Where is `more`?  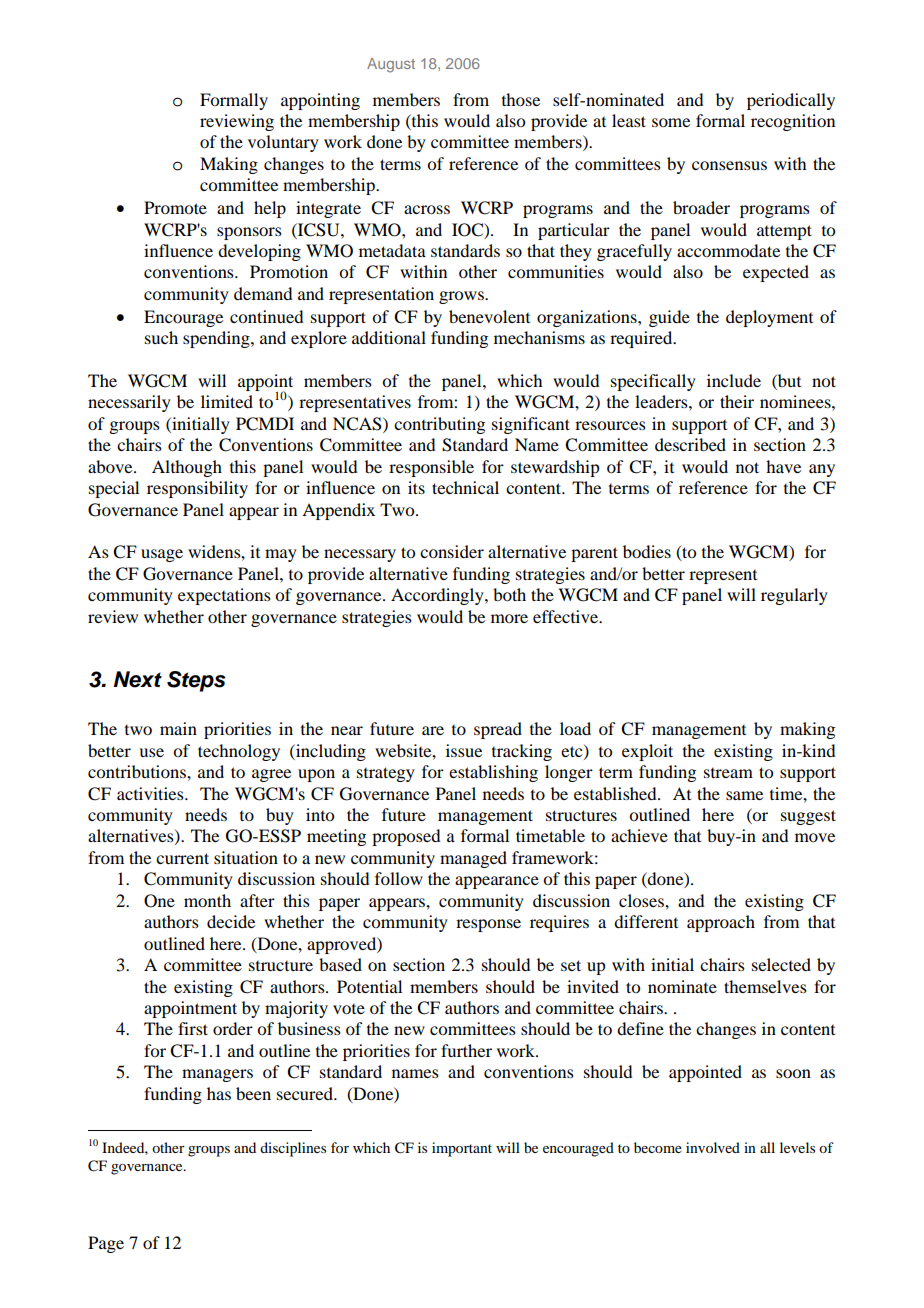
more is located at coordinates (509, 618).
